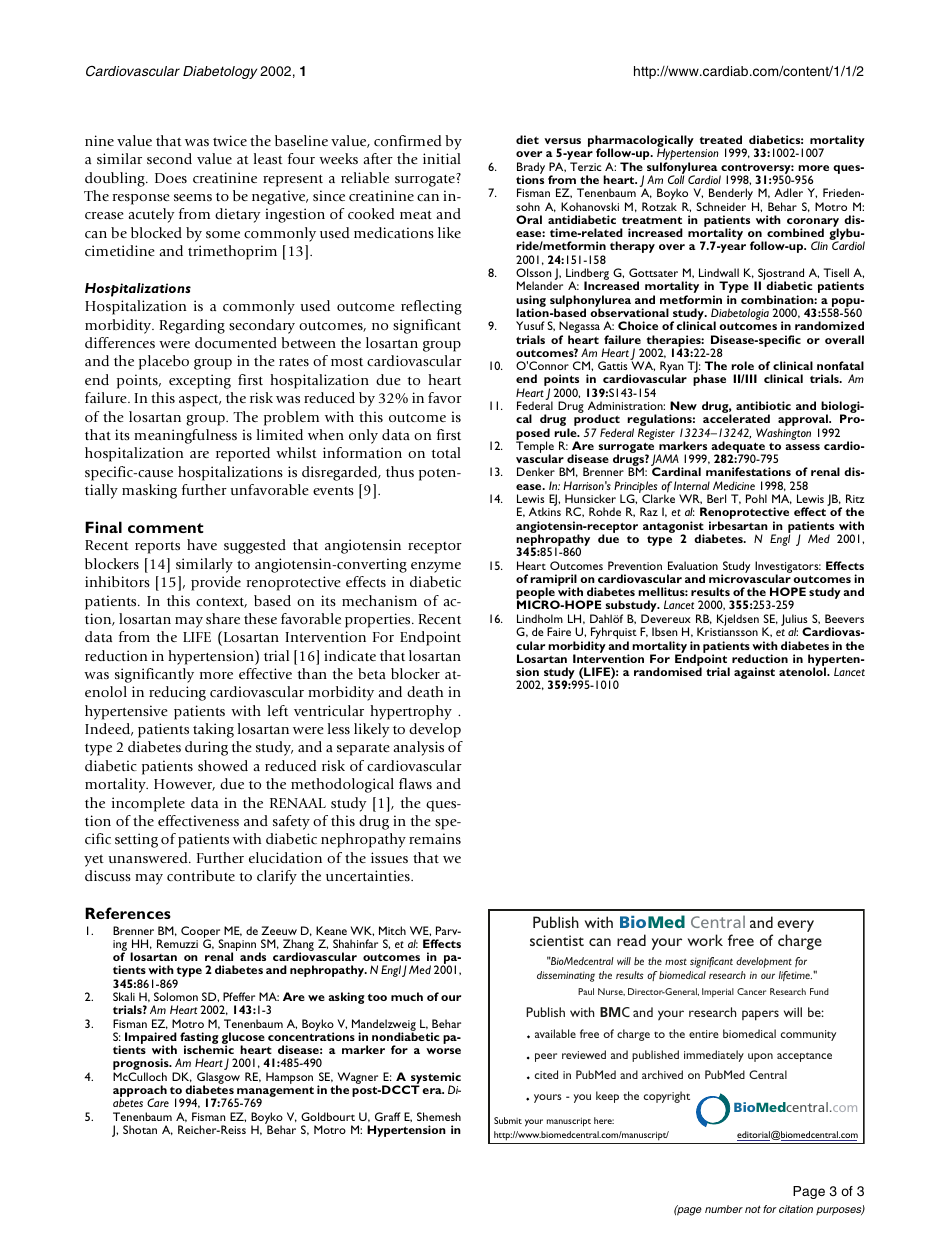  Describe the element at coordinates (788, 192) in the screenshot. I see `Adler` at that location.
